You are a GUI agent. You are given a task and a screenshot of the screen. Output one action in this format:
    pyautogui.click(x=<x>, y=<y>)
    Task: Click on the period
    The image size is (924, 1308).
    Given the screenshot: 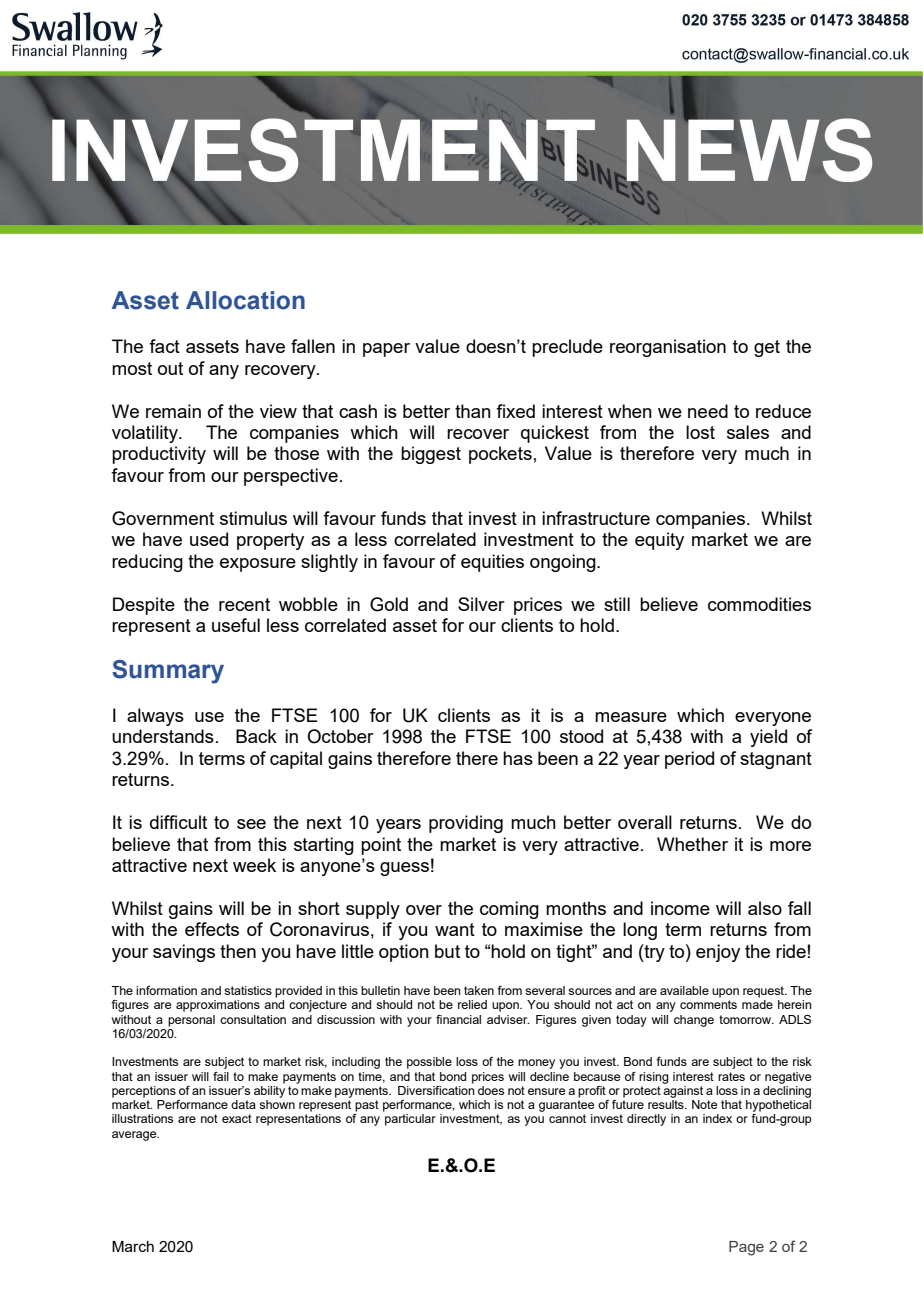 What is the action you would take?
    pyautogui.click(x=689, y=760)
